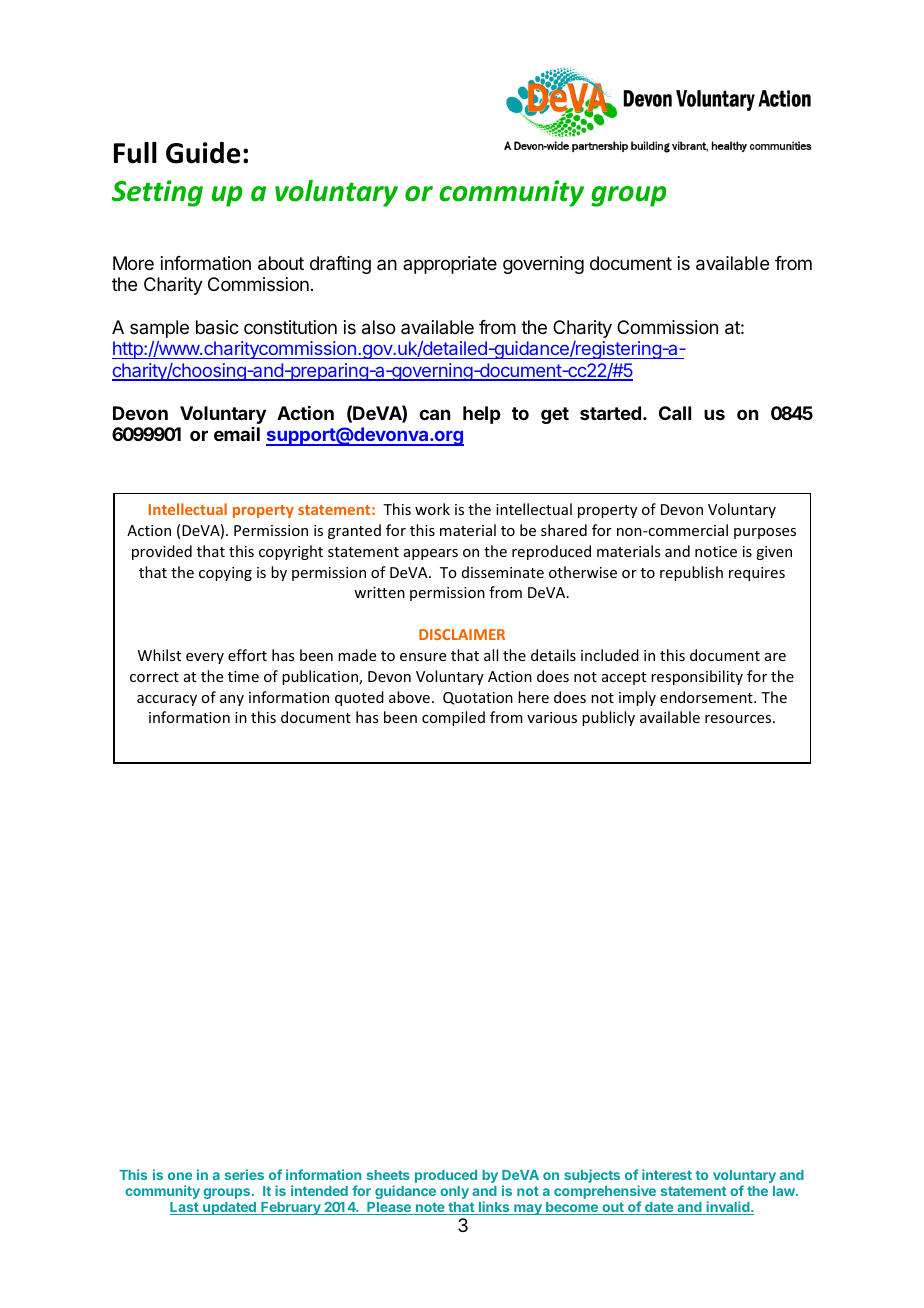 This screenshot has height=1308, width=924. What do you see at coordinates (716, 551) in the screenshot?
I see `notice` at bounding box center [716, 551].
